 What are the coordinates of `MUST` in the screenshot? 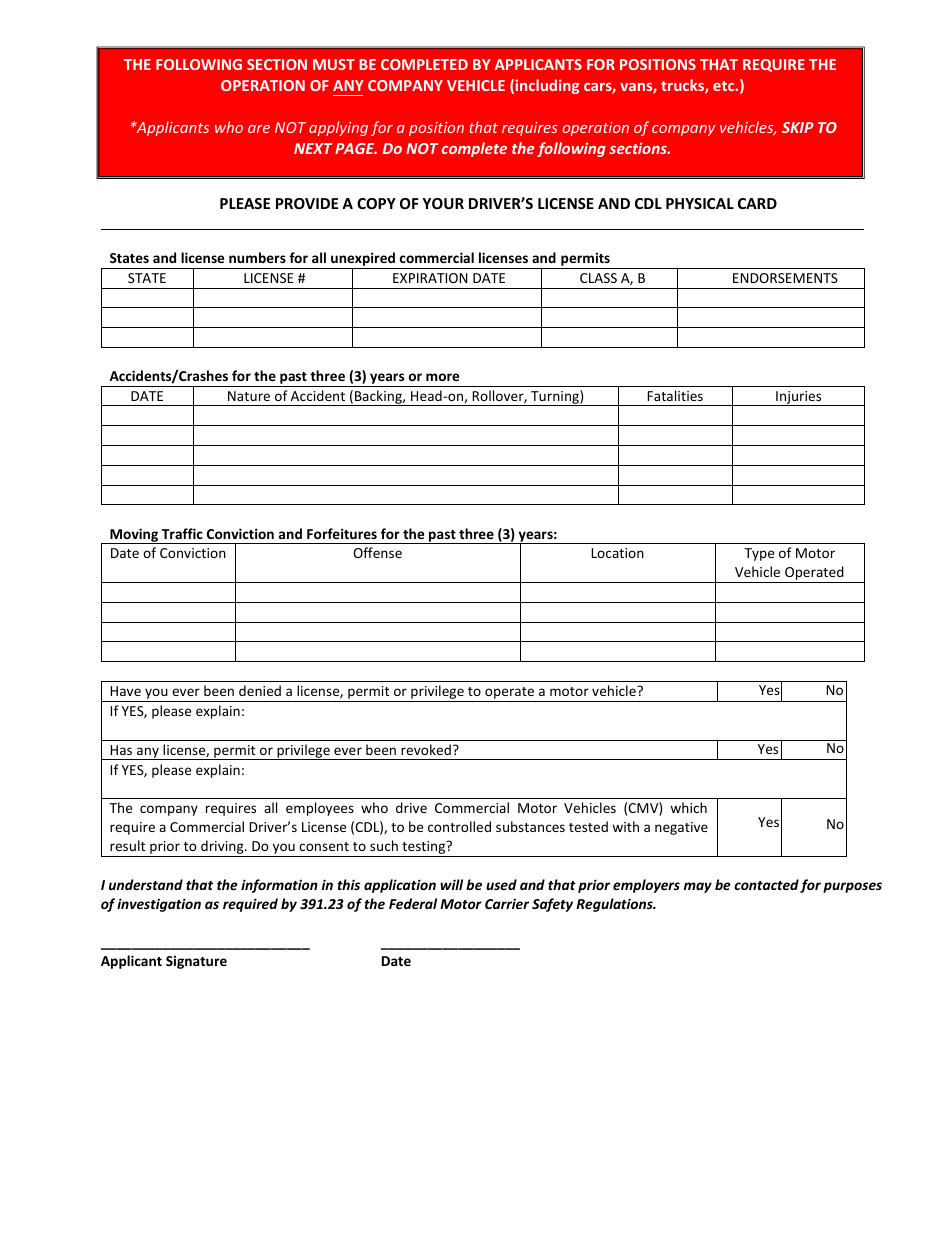 It's located at (334, 64).
